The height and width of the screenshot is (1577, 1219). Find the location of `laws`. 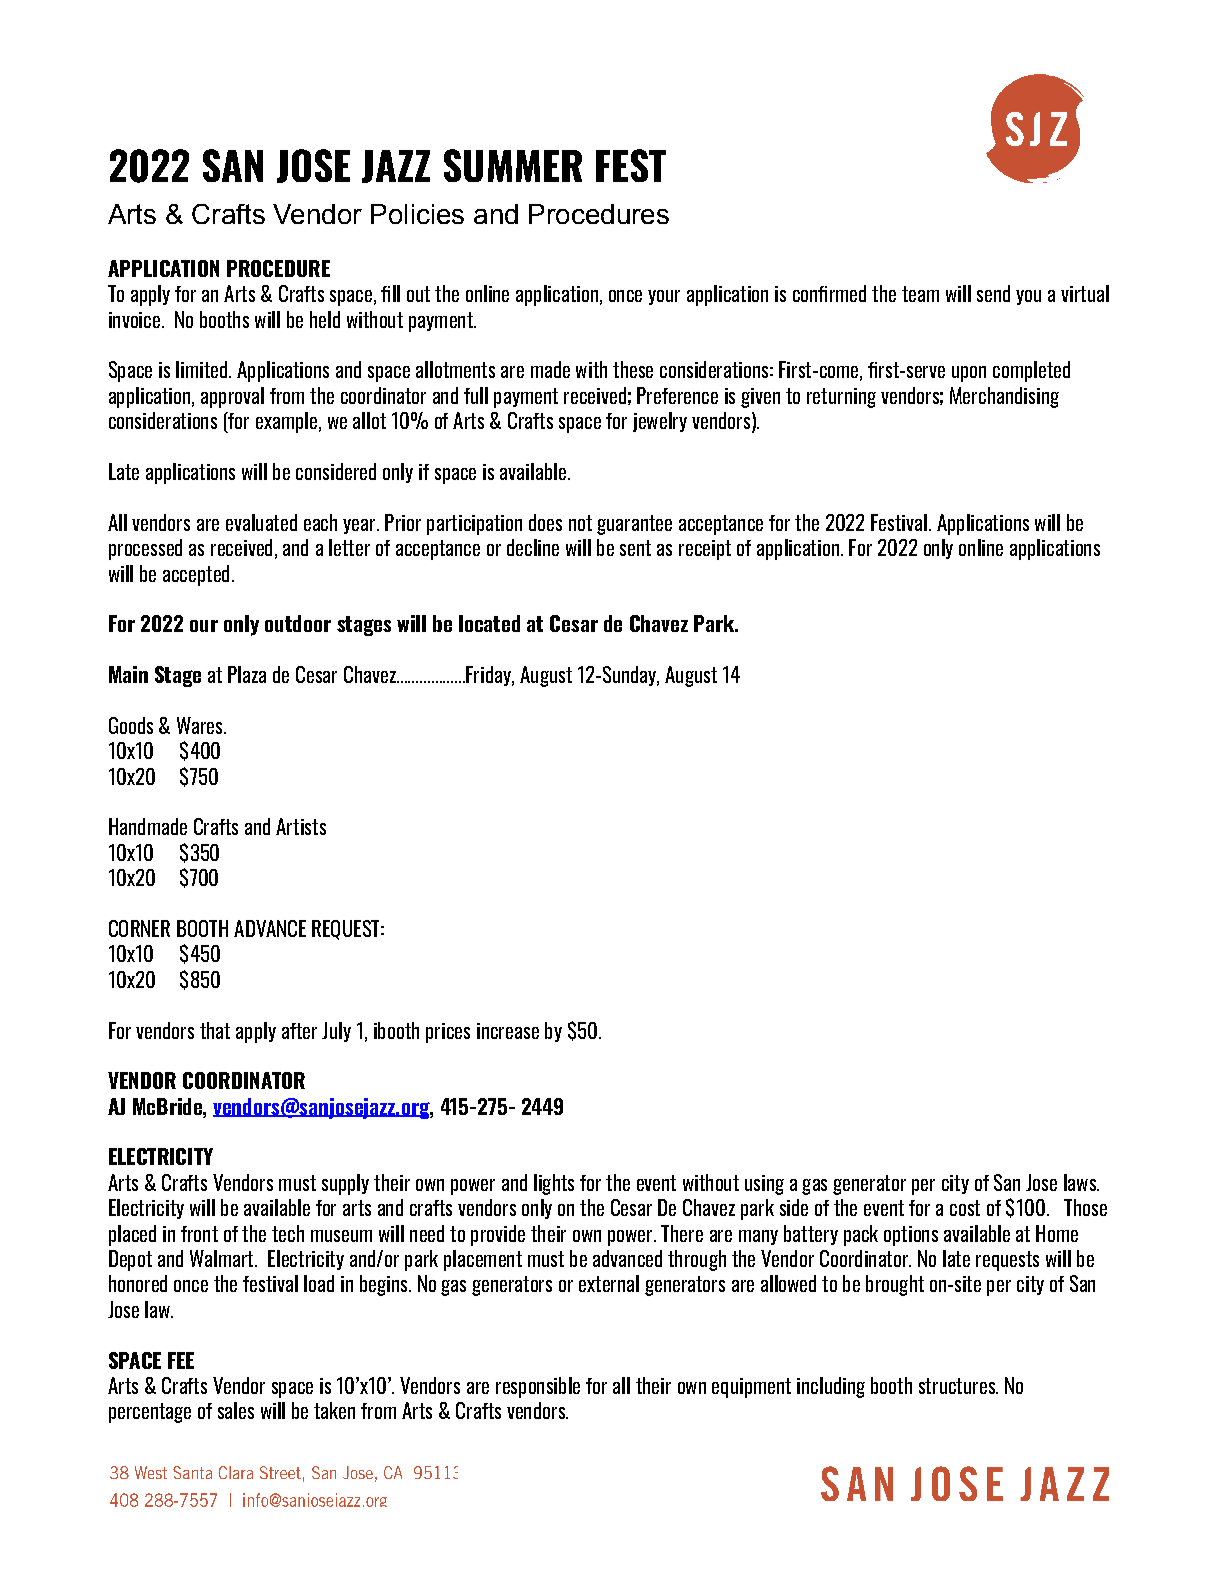

laws is located at coordinates (1081, 1182).
